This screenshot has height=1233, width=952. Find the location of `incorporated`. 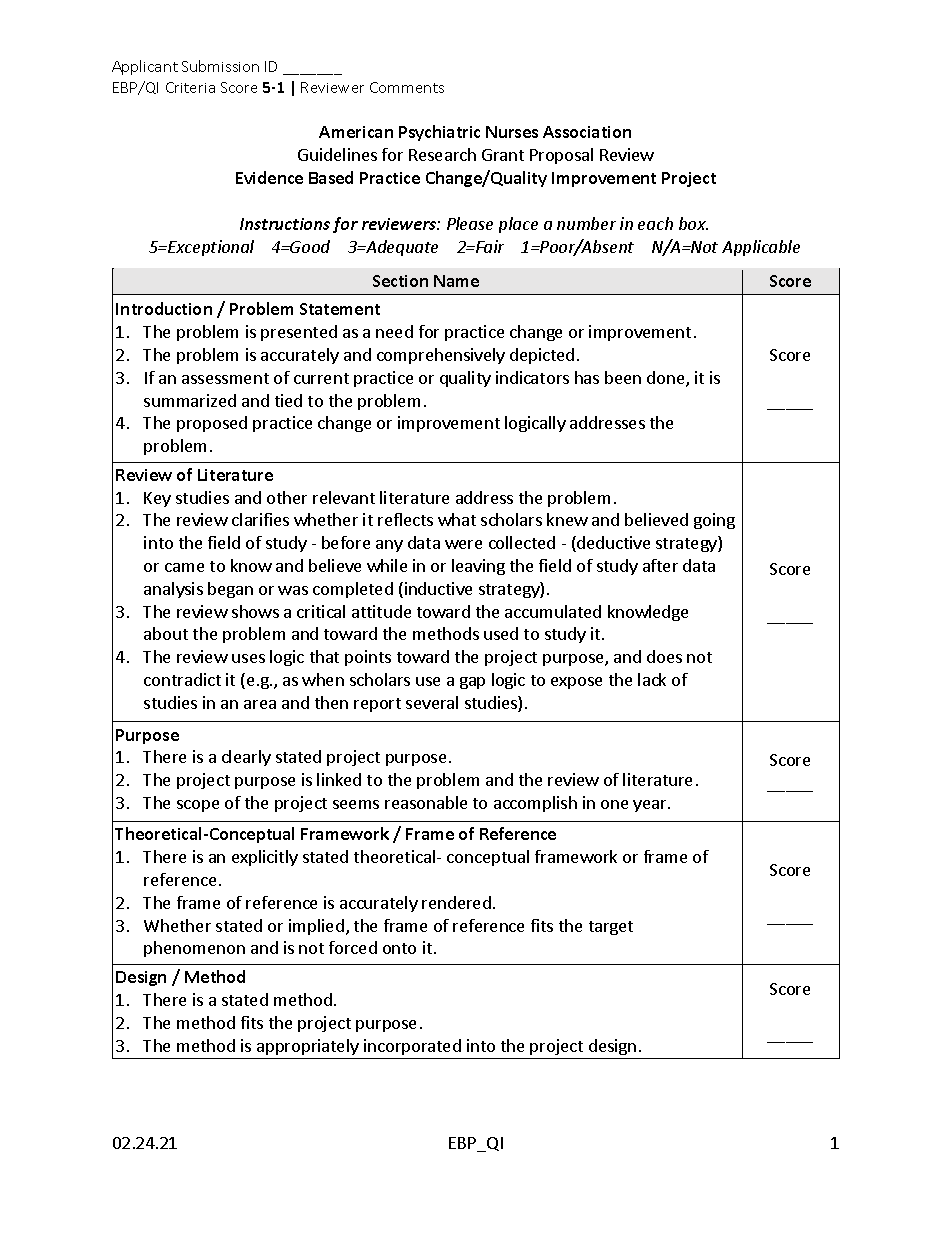

incorporated is located at coordinates (412, 1047).
